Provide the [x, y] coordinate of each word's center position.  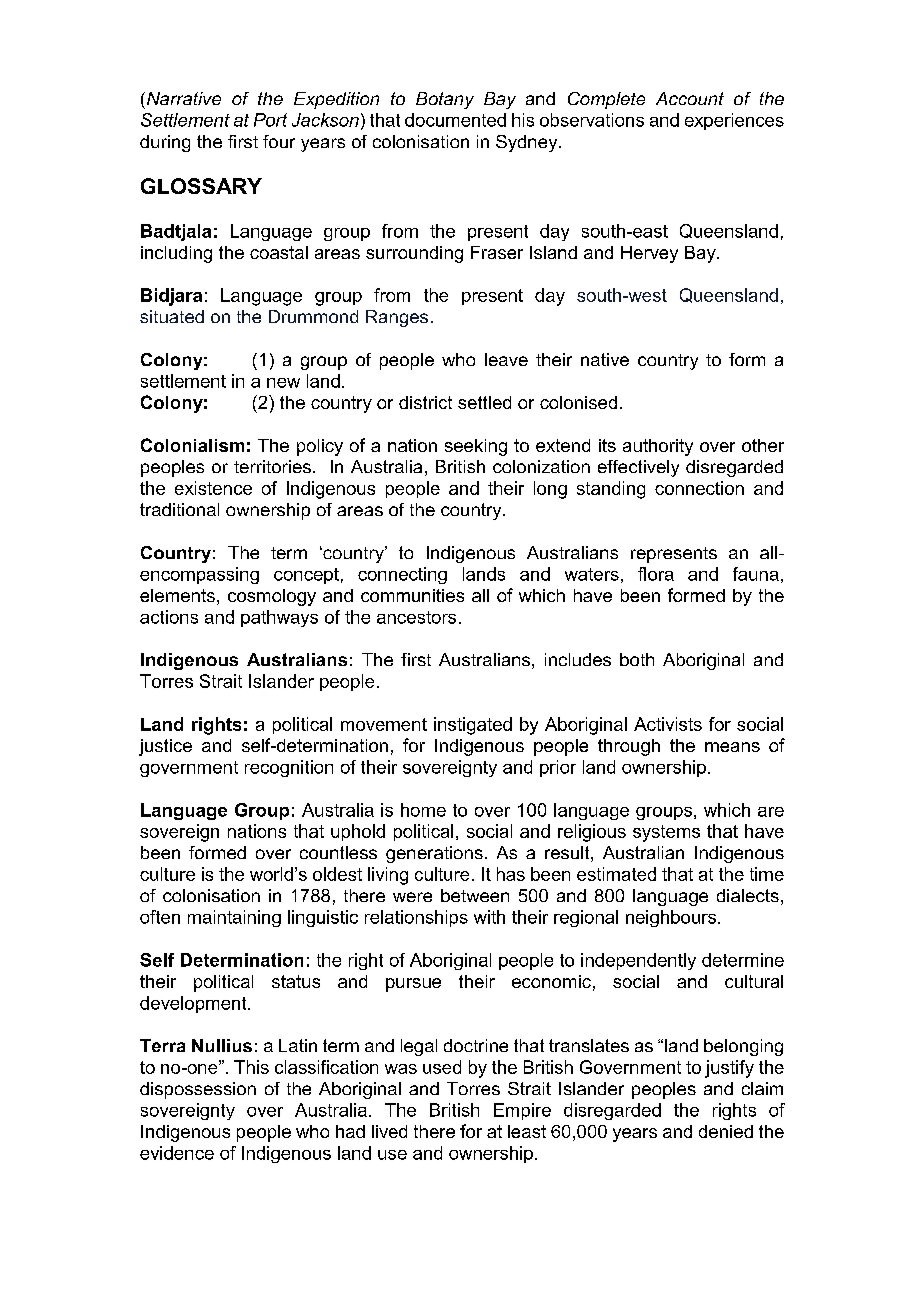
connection [699, 488]
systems [666, 833]
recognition [289, 768]
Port [270, 120]
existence [213, 488]
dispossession [198, 1090]
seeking [476, 447]
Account [690, 98]
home [423, 810]
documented [455, 120]
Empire [522, 1111]
